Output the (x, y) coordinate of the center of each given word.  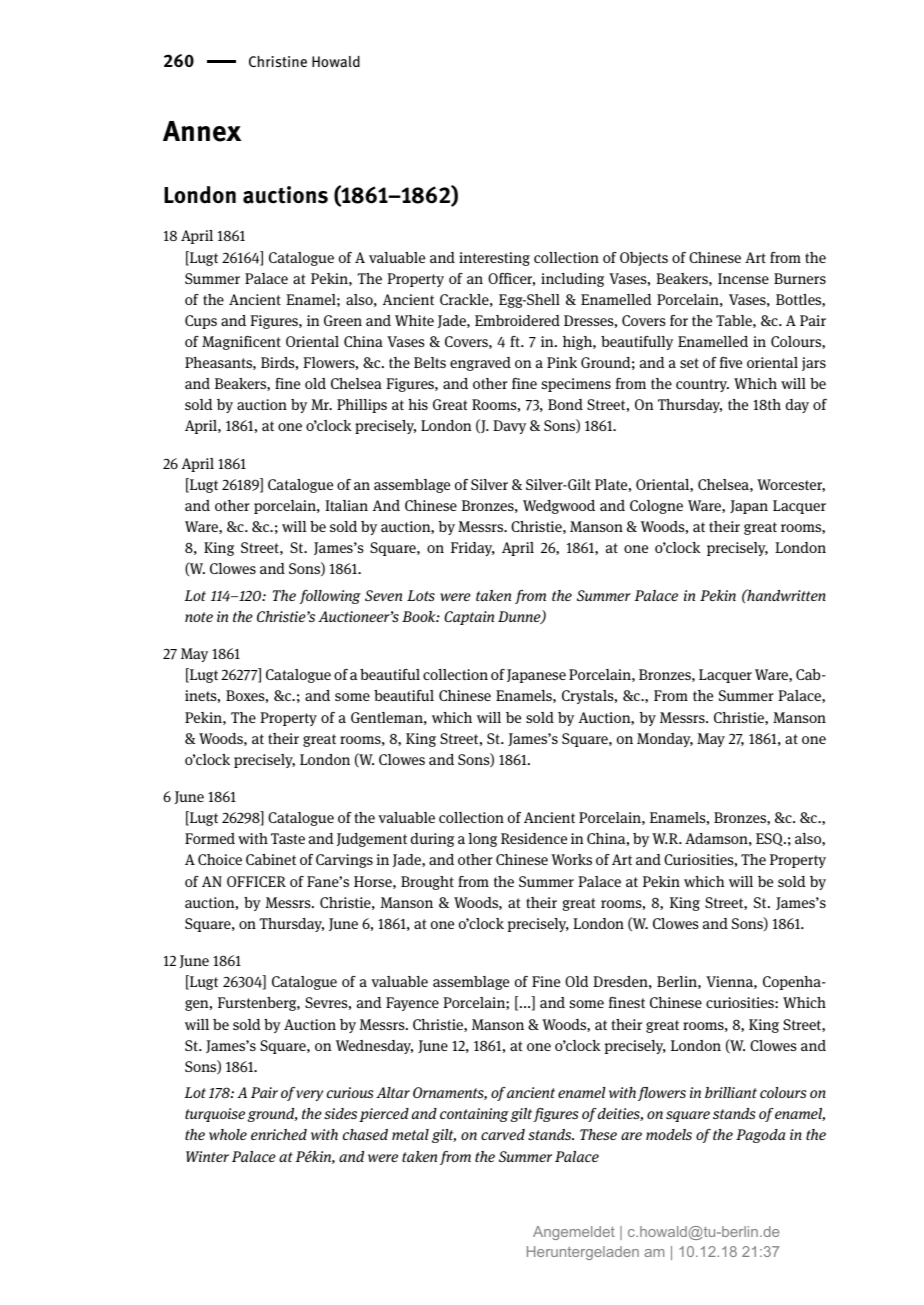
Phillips (362, 406)
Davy (509, 427)
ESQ (770, 839)
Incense (743, 278)
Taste (288, 838)
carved (503, 1134)
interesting (494, 259)
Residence (534, 838)
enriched (279, 1134)
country (702, 385)
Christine (278, 61)
